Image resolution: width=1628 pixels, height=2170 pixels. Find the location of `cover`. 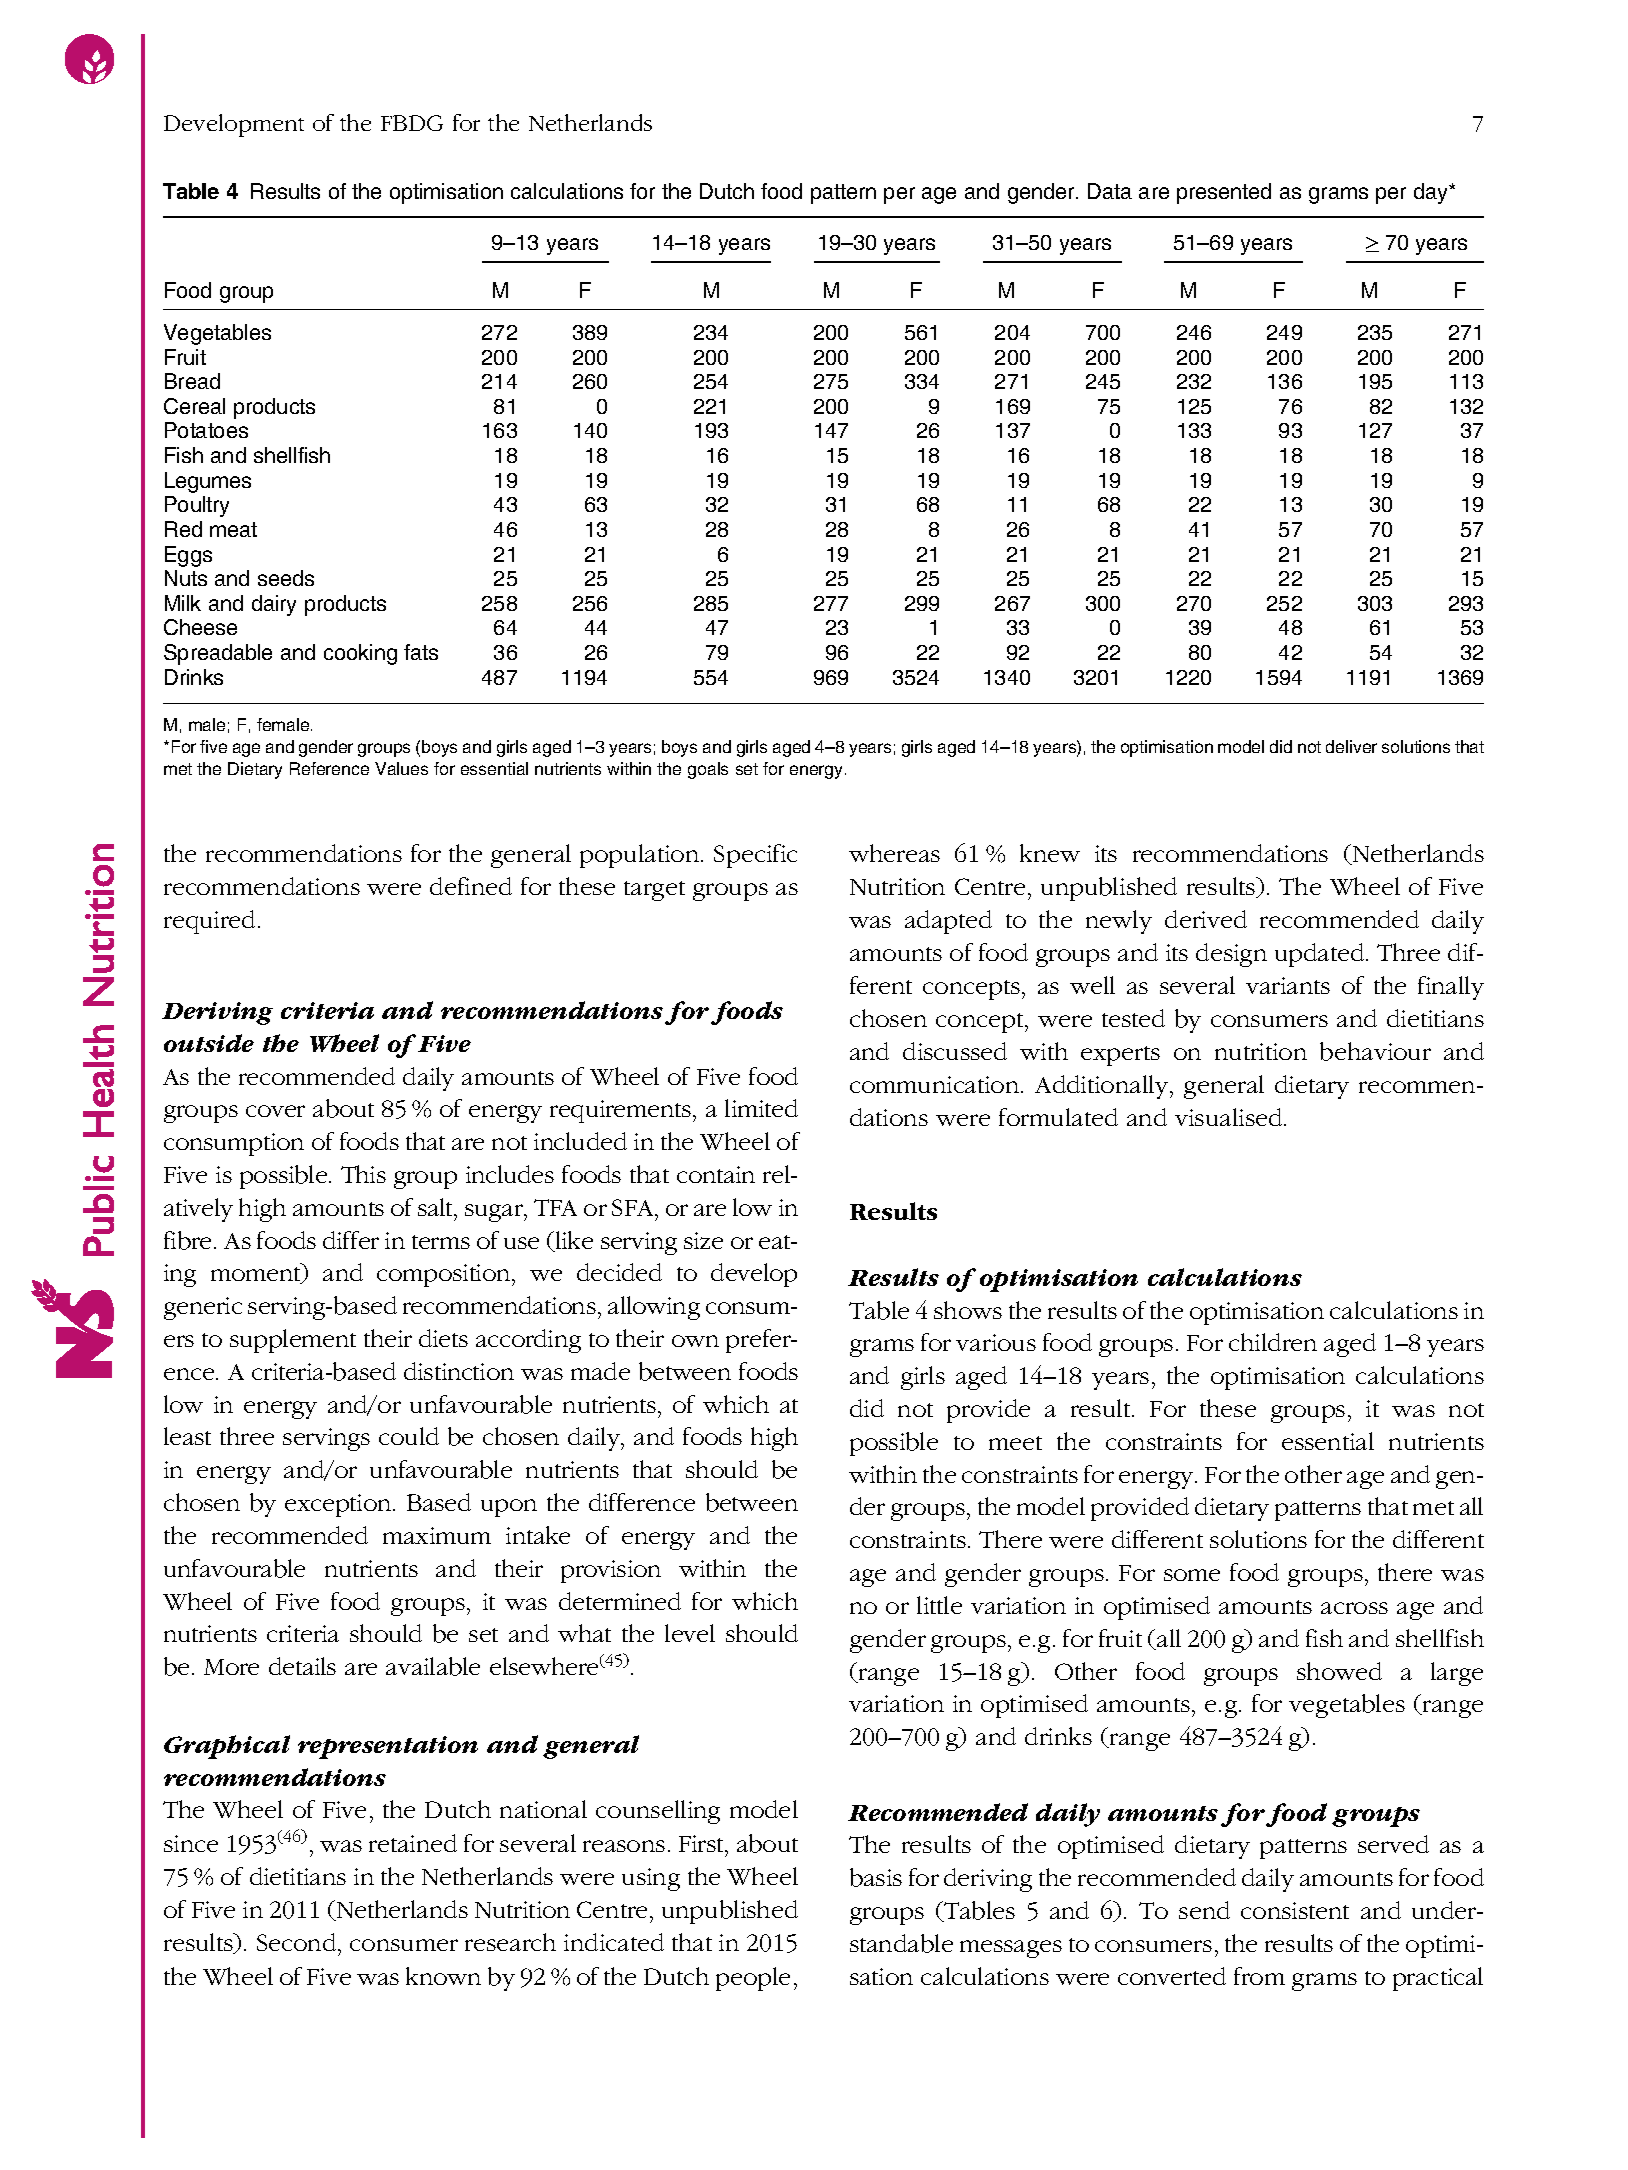

cover is located at coordinates (275, 1111).
